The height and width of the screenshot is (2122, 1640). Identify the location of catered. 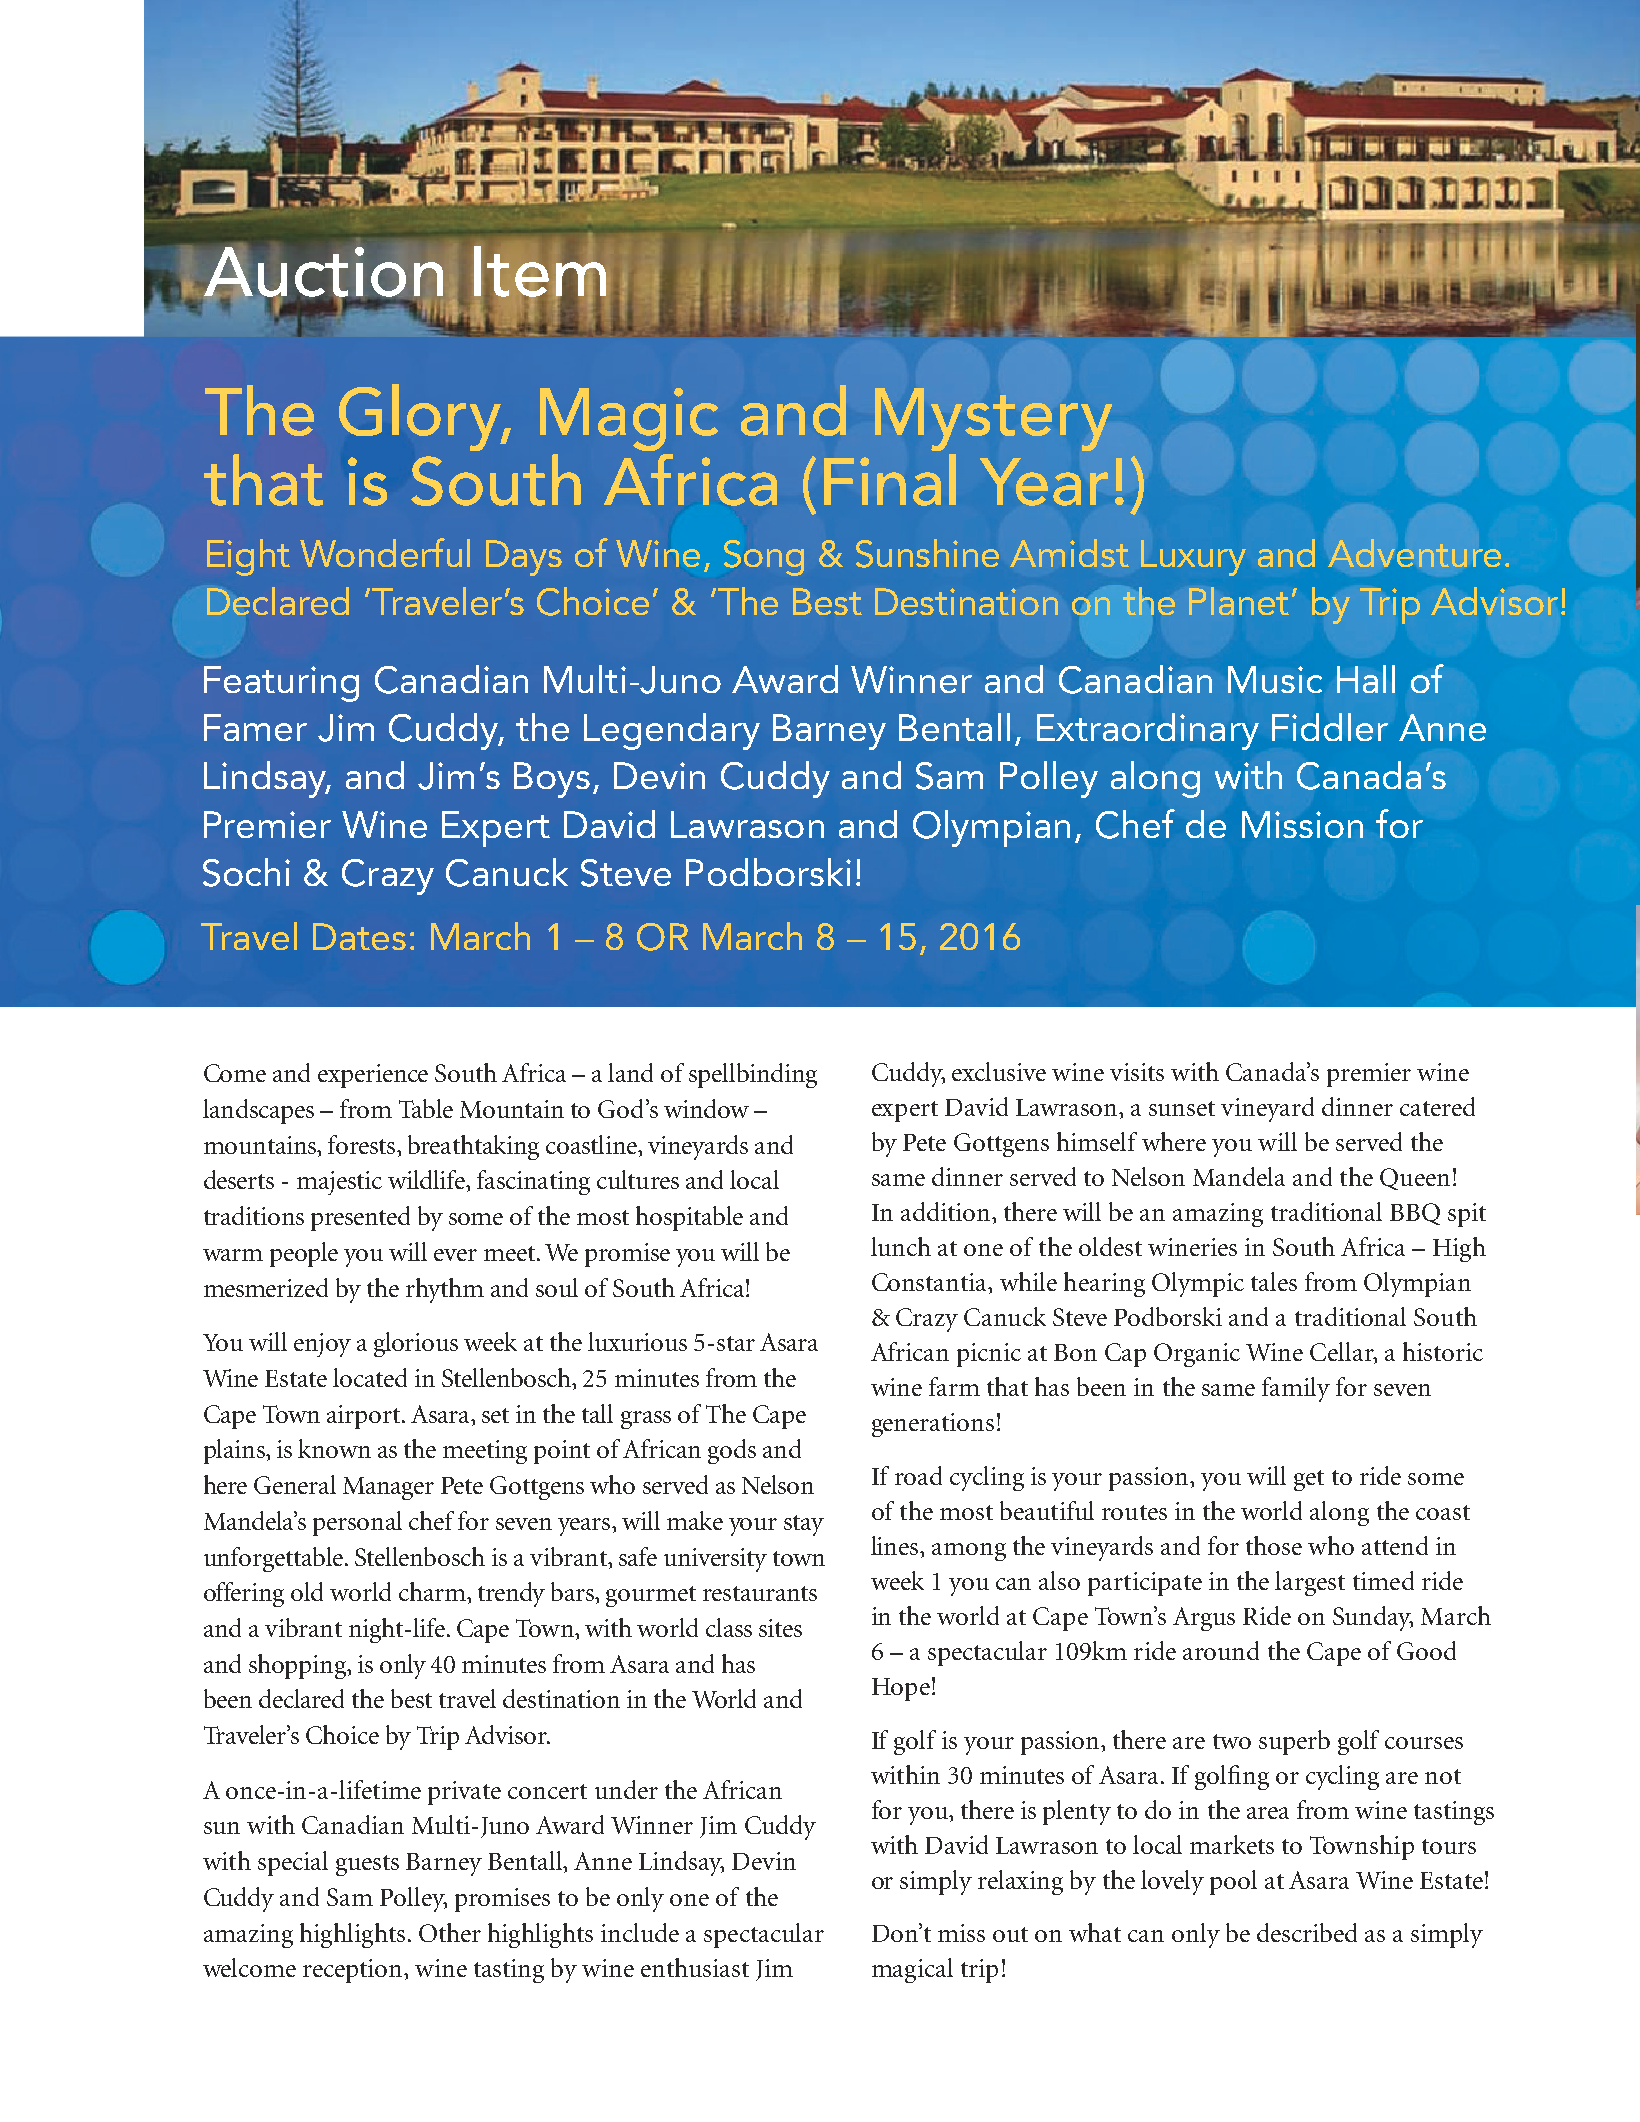
(1437, 1106).
